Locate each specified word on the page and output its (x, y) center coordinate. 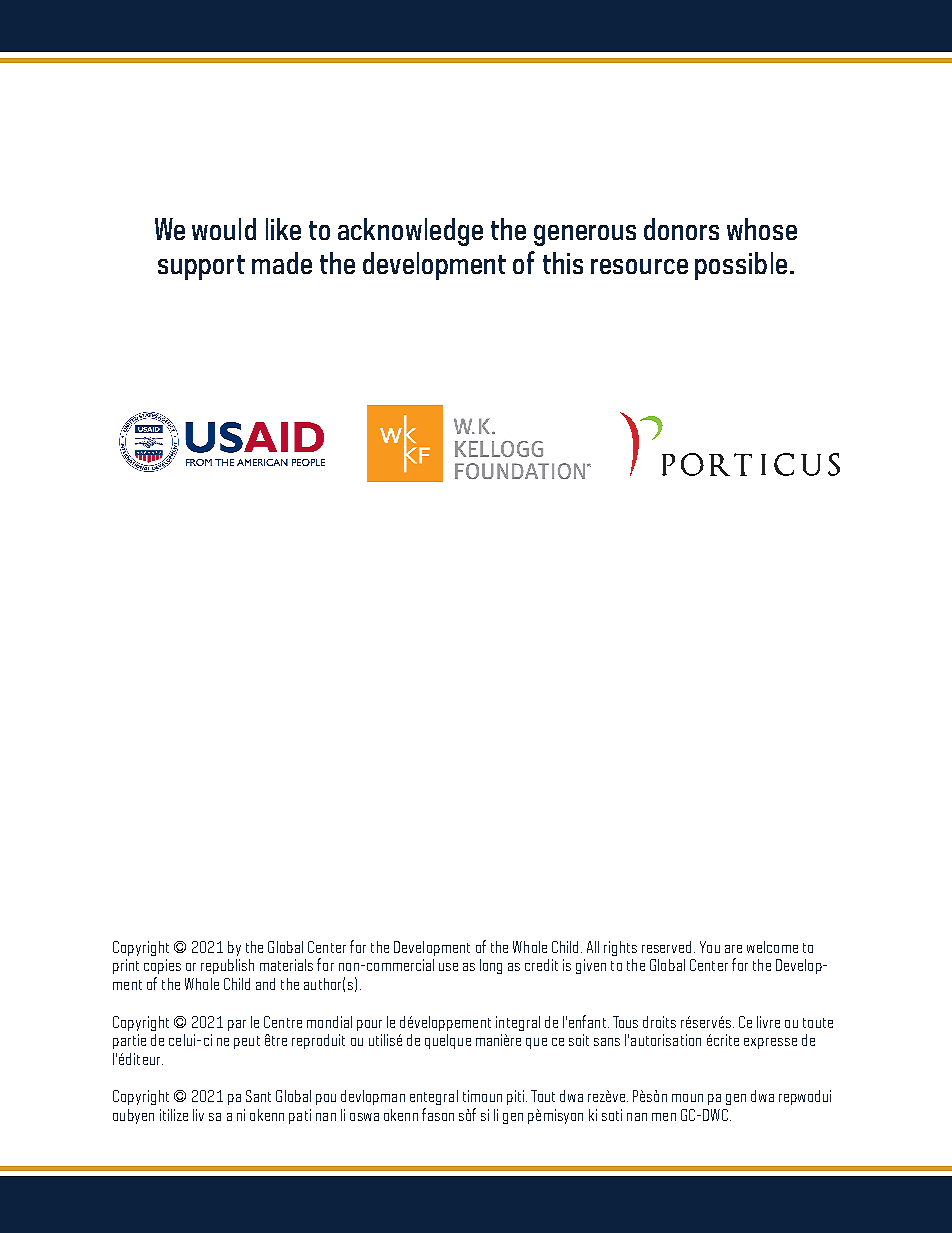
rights (620, 948)
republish (227, 966)
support (201, 267)
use (448, 967)
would (224, 229)
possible (741, 266)
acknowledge (410, 232)
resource (639, 266)
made (282, 263)
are (733, 949)
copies (162, 966)
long (491, 966)
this (563, 263)
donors (681, 229)
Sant (258, 1096)
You (710, 947)
